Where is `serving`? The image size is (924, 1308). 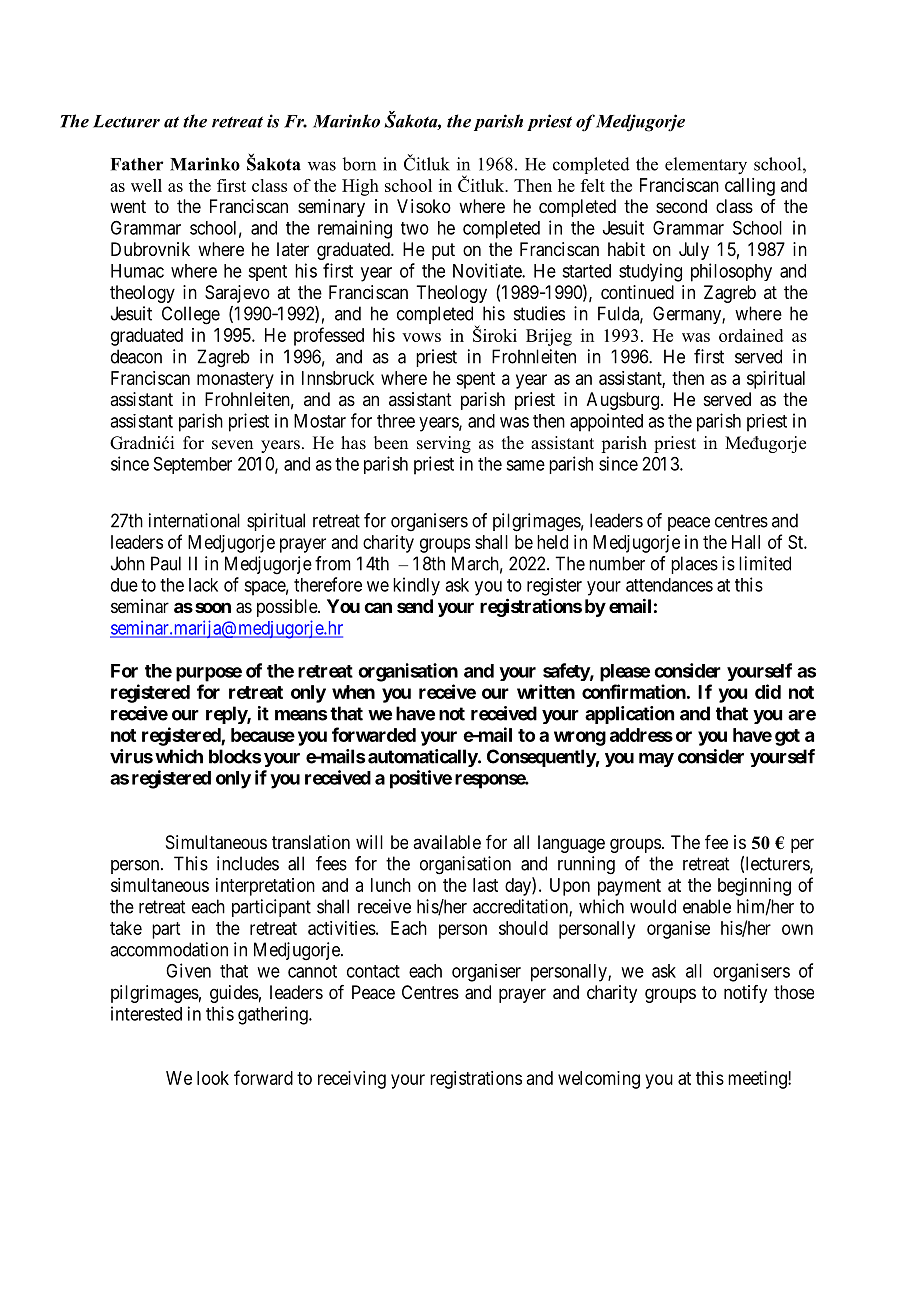 serving is located at coordinates (444, 444).
